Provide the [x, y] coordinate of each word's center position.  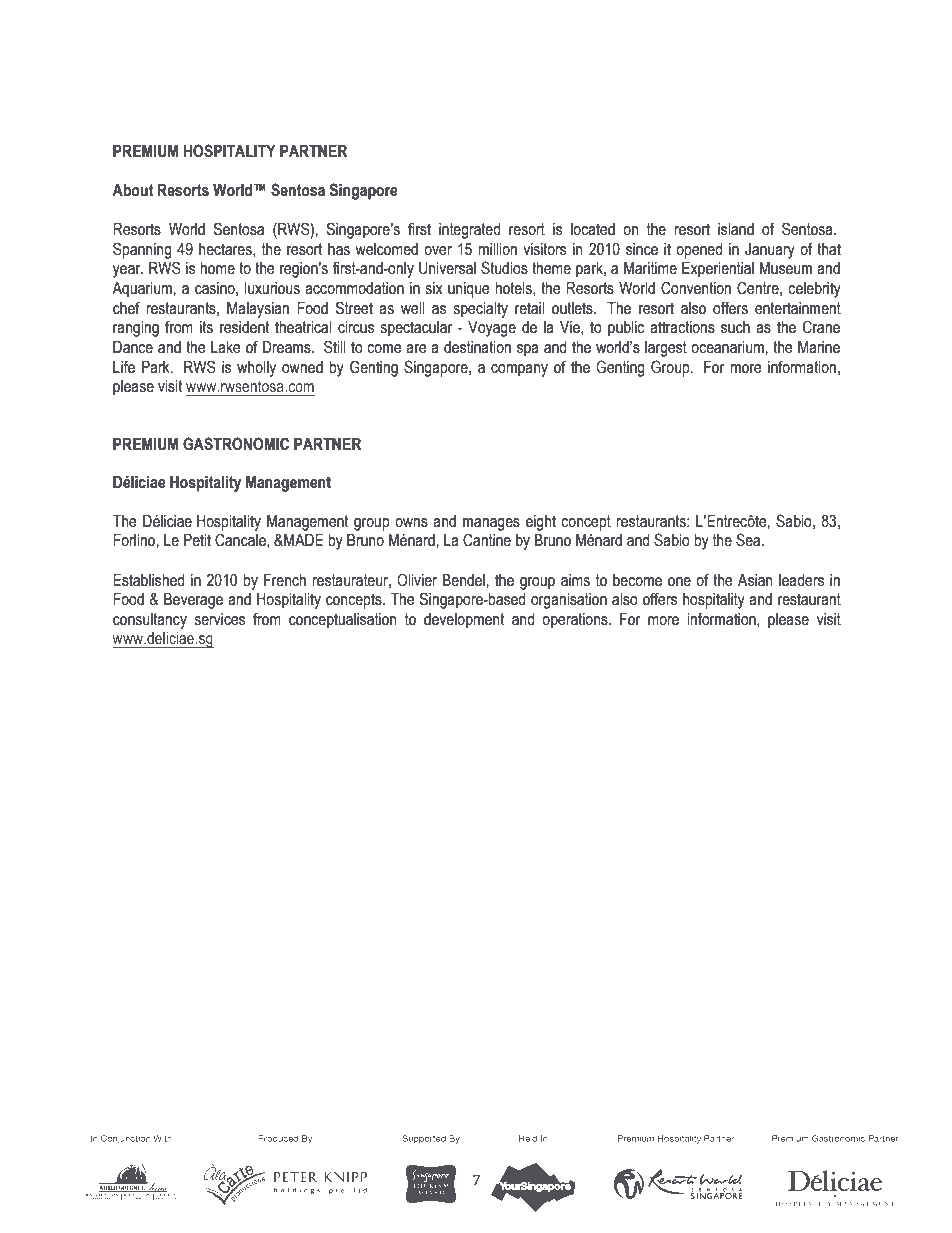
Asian [755, 580]
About [132, 190]
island [736, 229]
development [464, 621]
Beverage [193, 601]
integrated [469, 231]
